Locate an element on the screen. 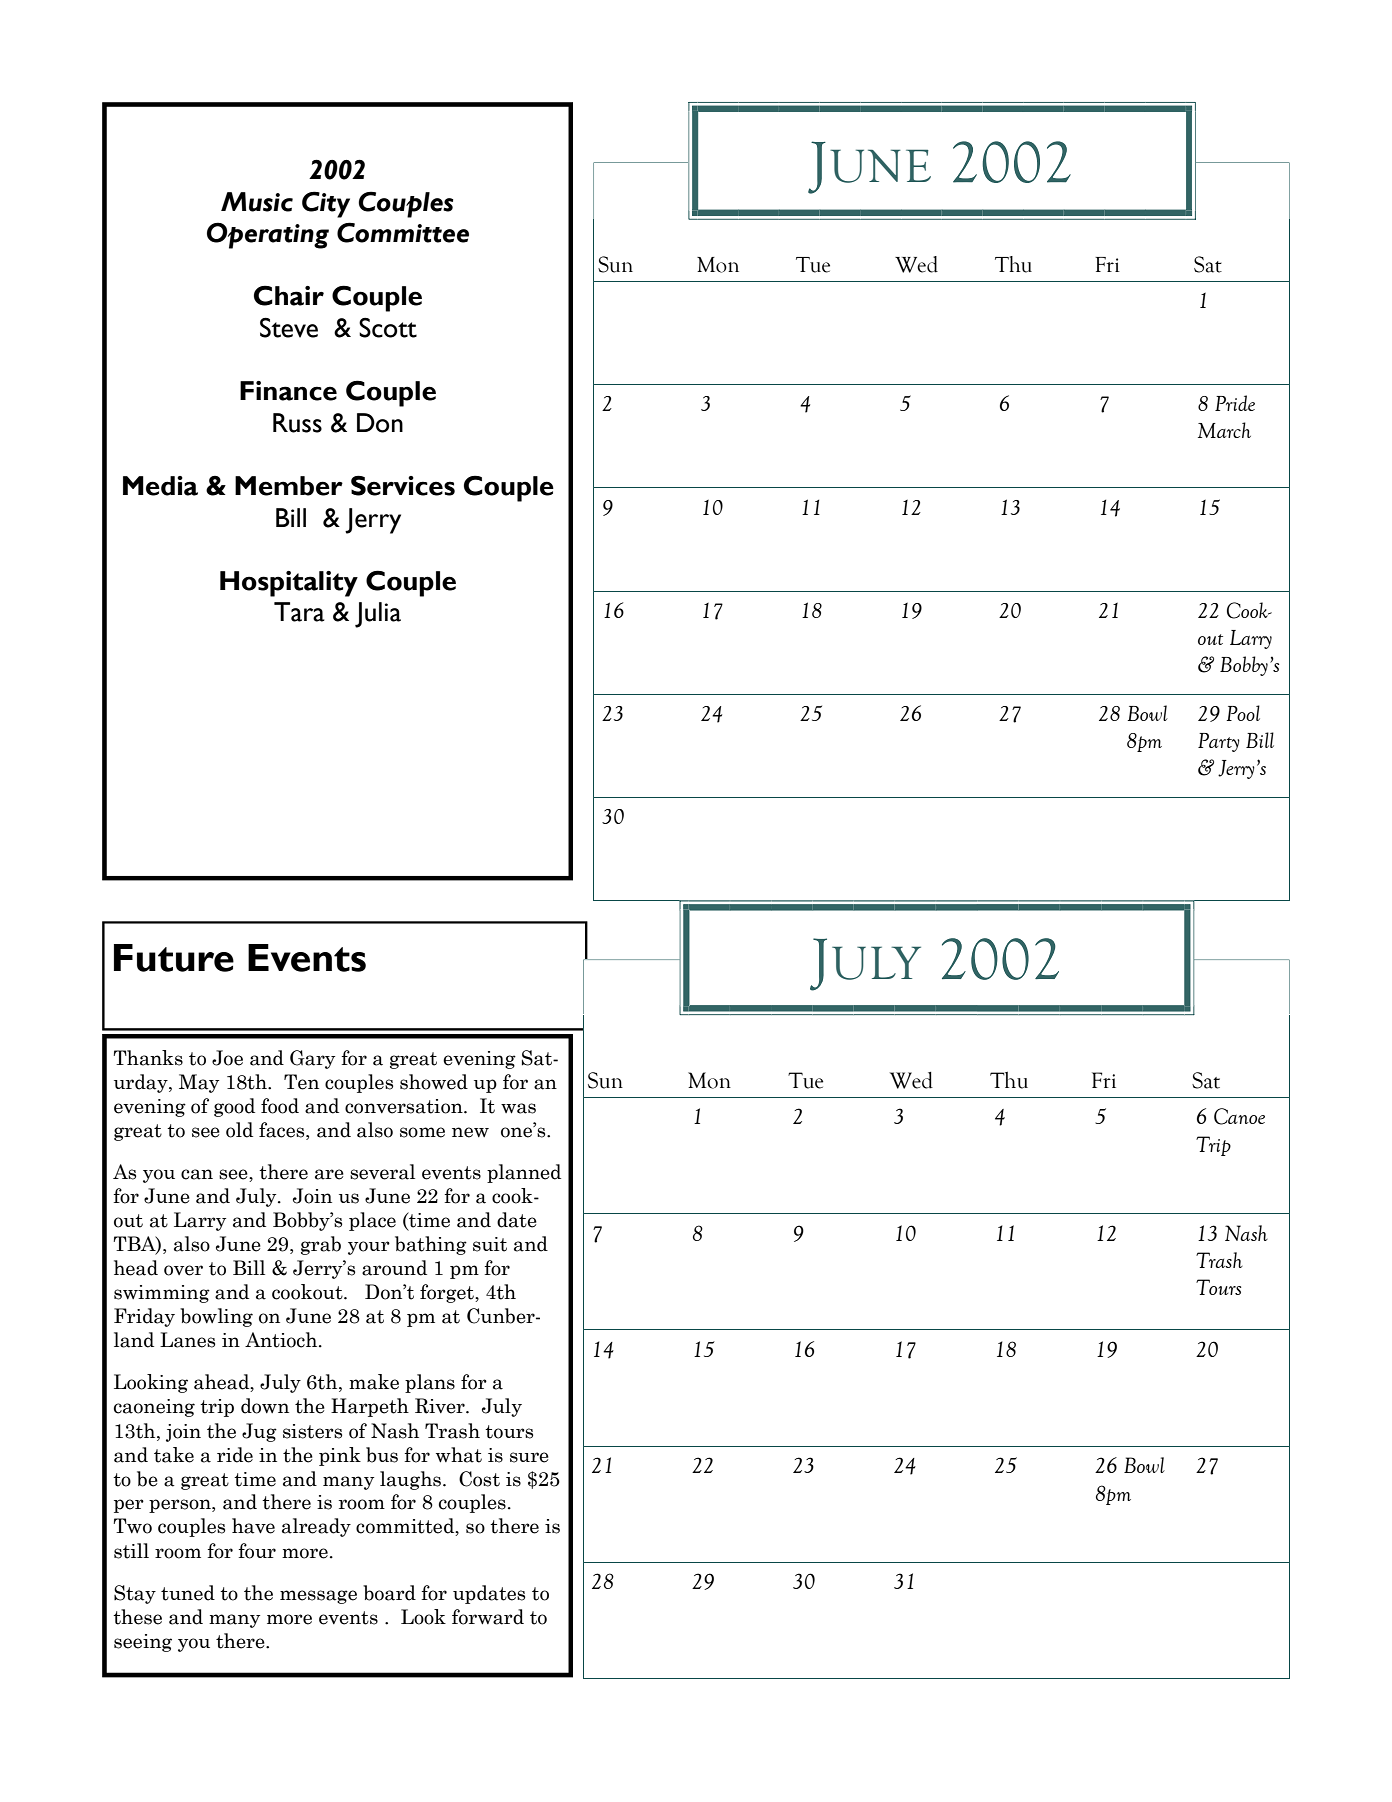 Image resolution: width=1392 pixels, height=1802 pixels. Committee is located at coordinates (403, 232).
